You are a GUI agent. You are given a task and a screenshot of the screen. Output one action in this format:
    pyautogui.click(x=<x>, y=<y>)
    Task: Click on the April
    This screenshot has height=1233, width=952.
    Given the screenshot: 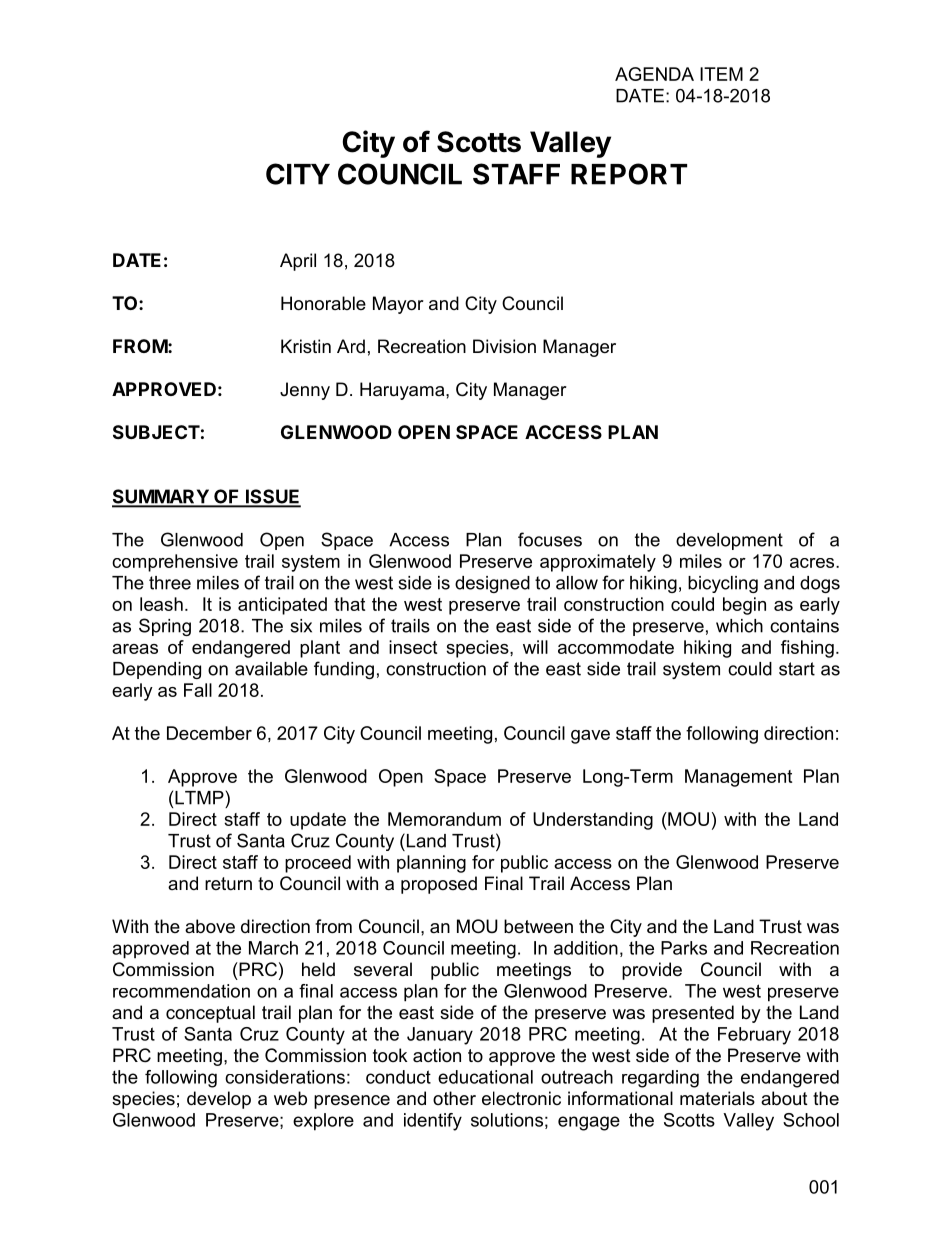 What is the action you would take?
    pyautogui.click(x=298, y=262)
